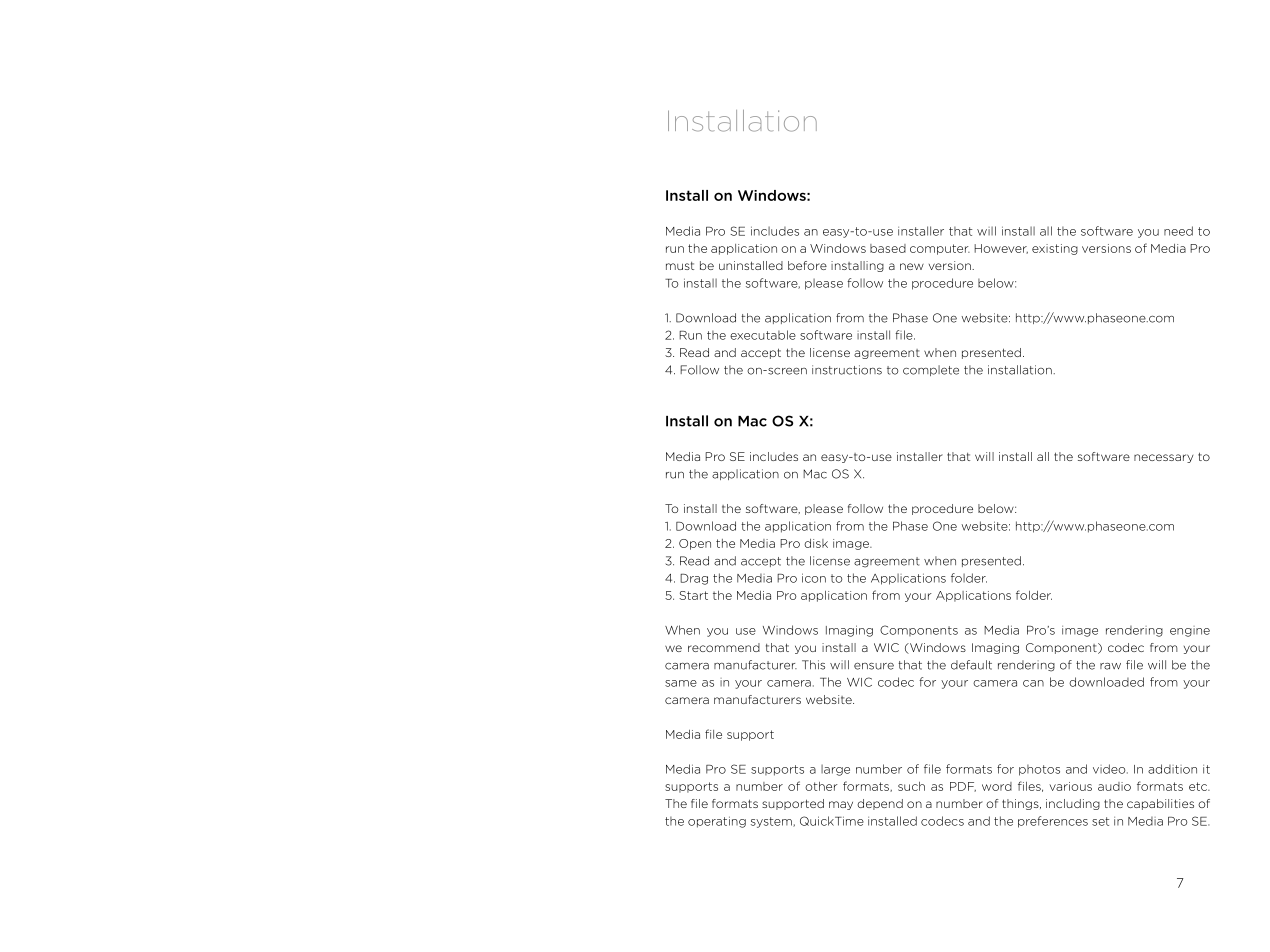 This screenshot has height=952, width=1270. What do you see at coordinates (1178, 231) in the screenshot?
I see `need` at bounding box center [1178, 231].
